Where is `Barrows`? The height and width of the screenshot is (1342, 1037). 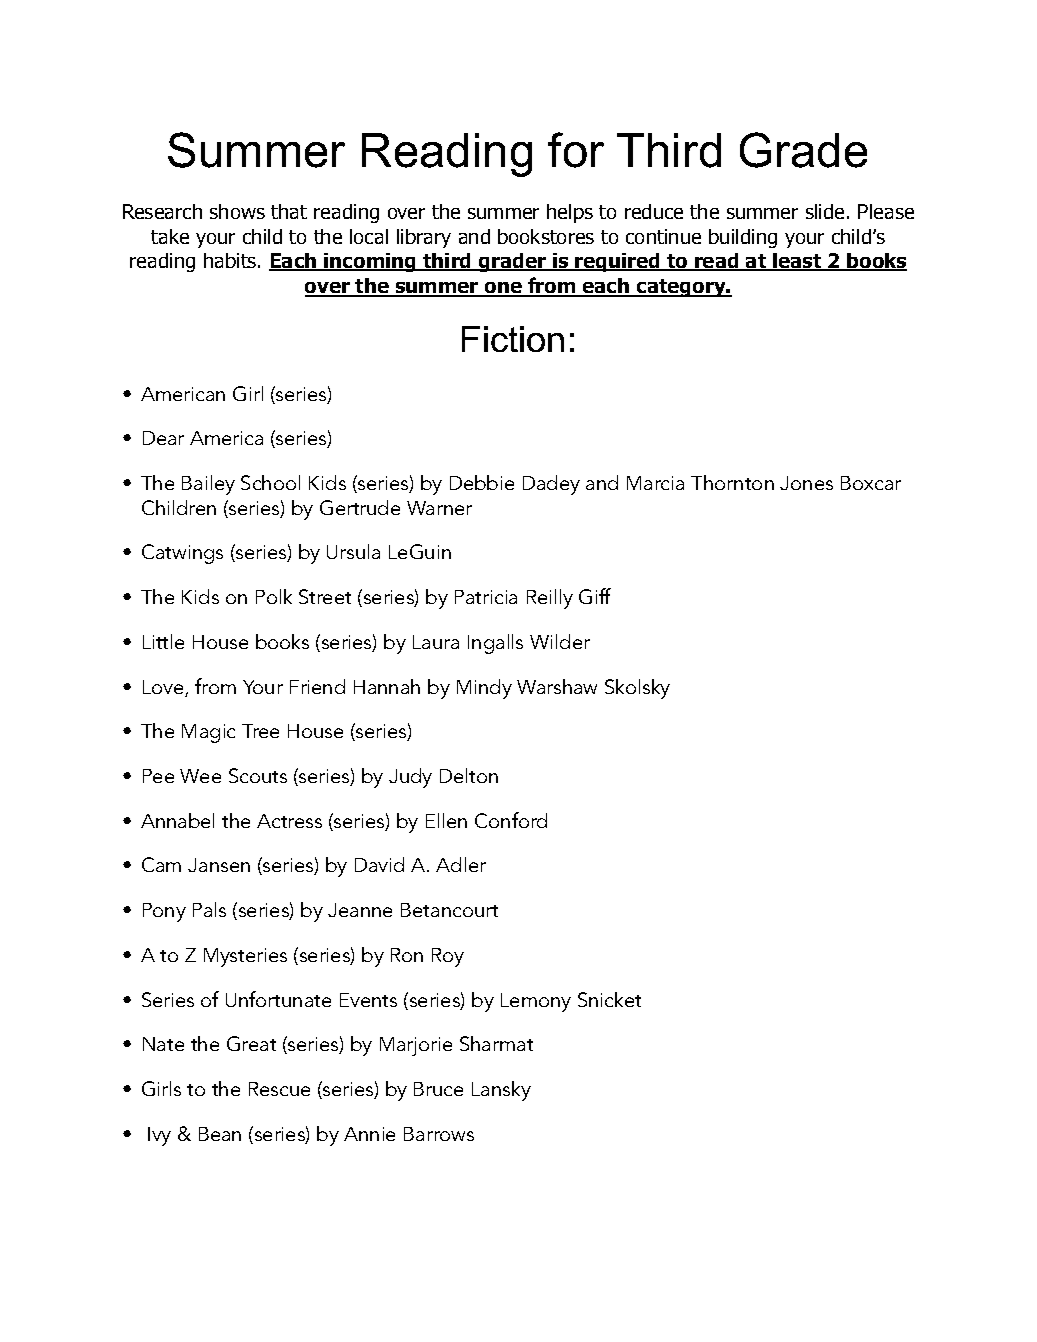
Barrows is located at coordinates (439, 1134).
